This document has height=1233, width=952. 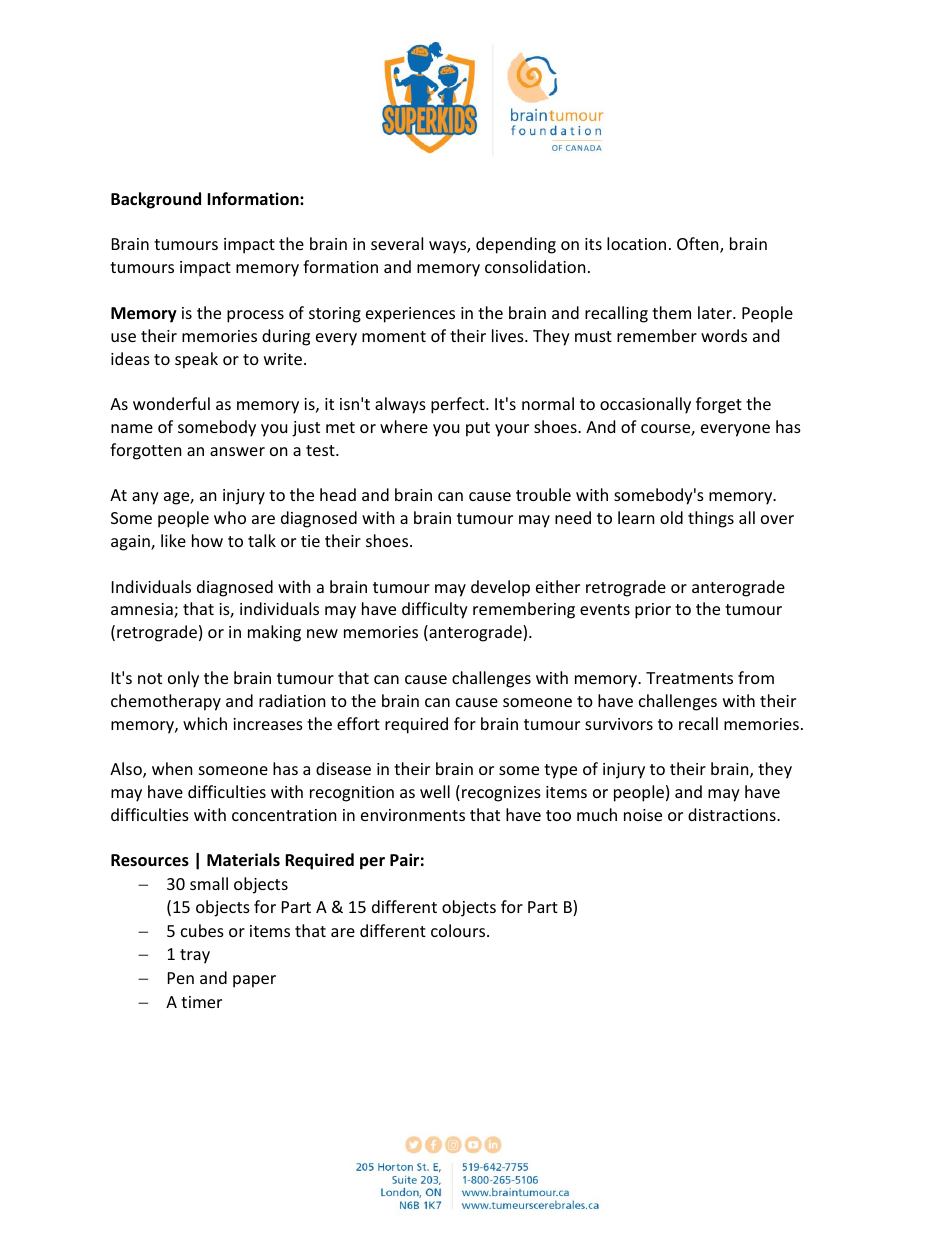 What do you see at coordinates (397, 243) in the document?
I see `several` at bounding box center [397, 243].
